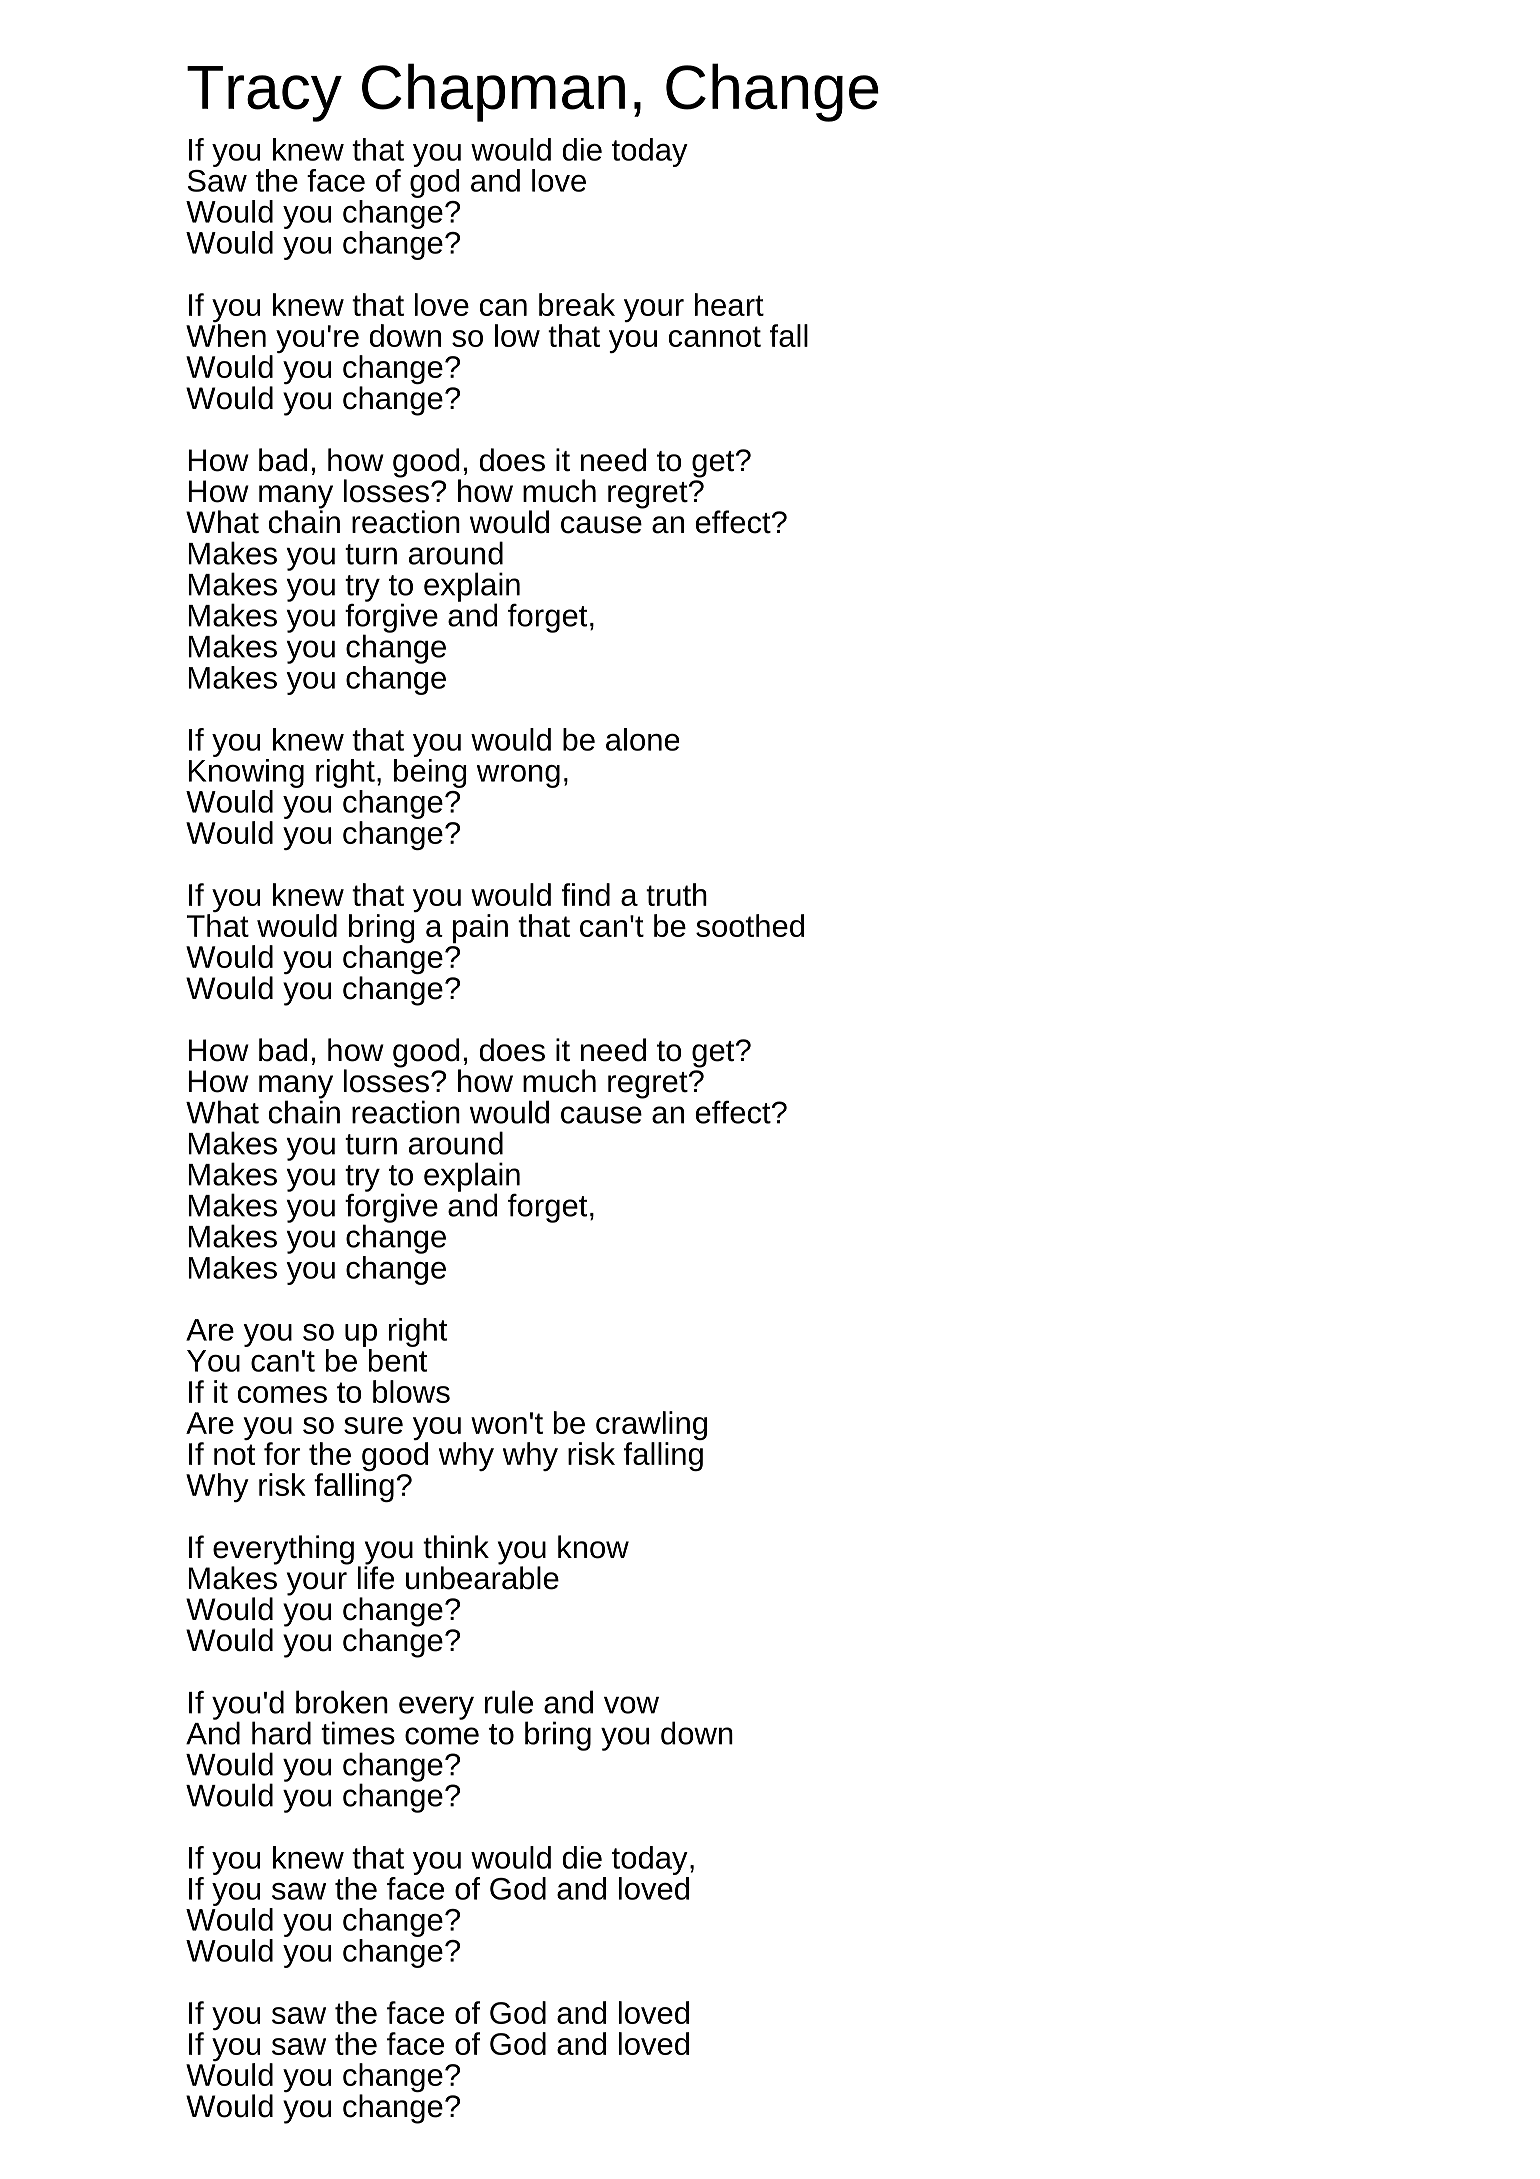 This screenshot has height=2179, width=1540. What do you see at coordinates (729, 304) in the screenshot?
I see `heart` at bounding box center [729, 304].
